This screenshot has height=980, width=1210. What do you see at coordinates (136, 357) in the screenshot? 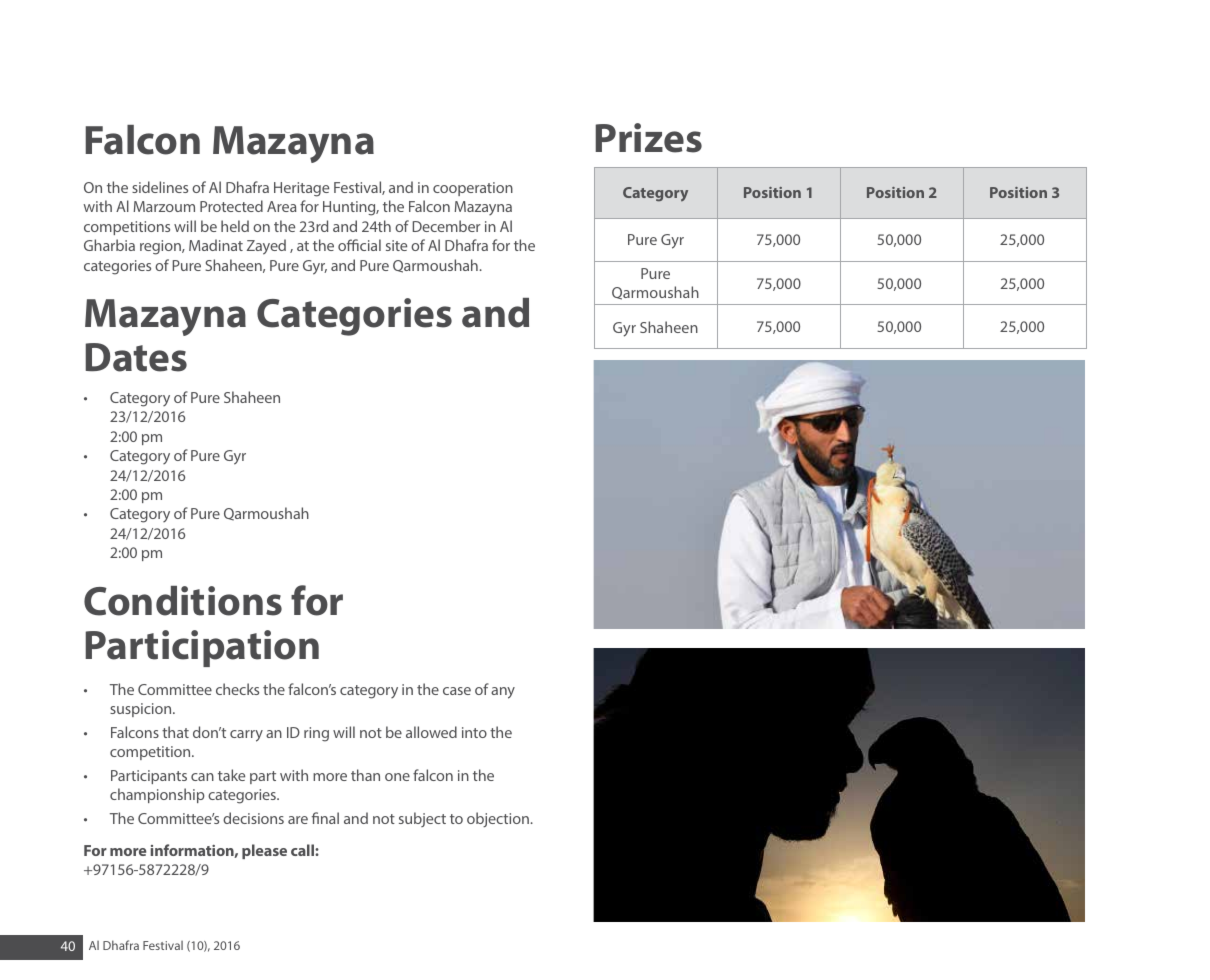
I see `Dates` at bounding box center [136, 357].
